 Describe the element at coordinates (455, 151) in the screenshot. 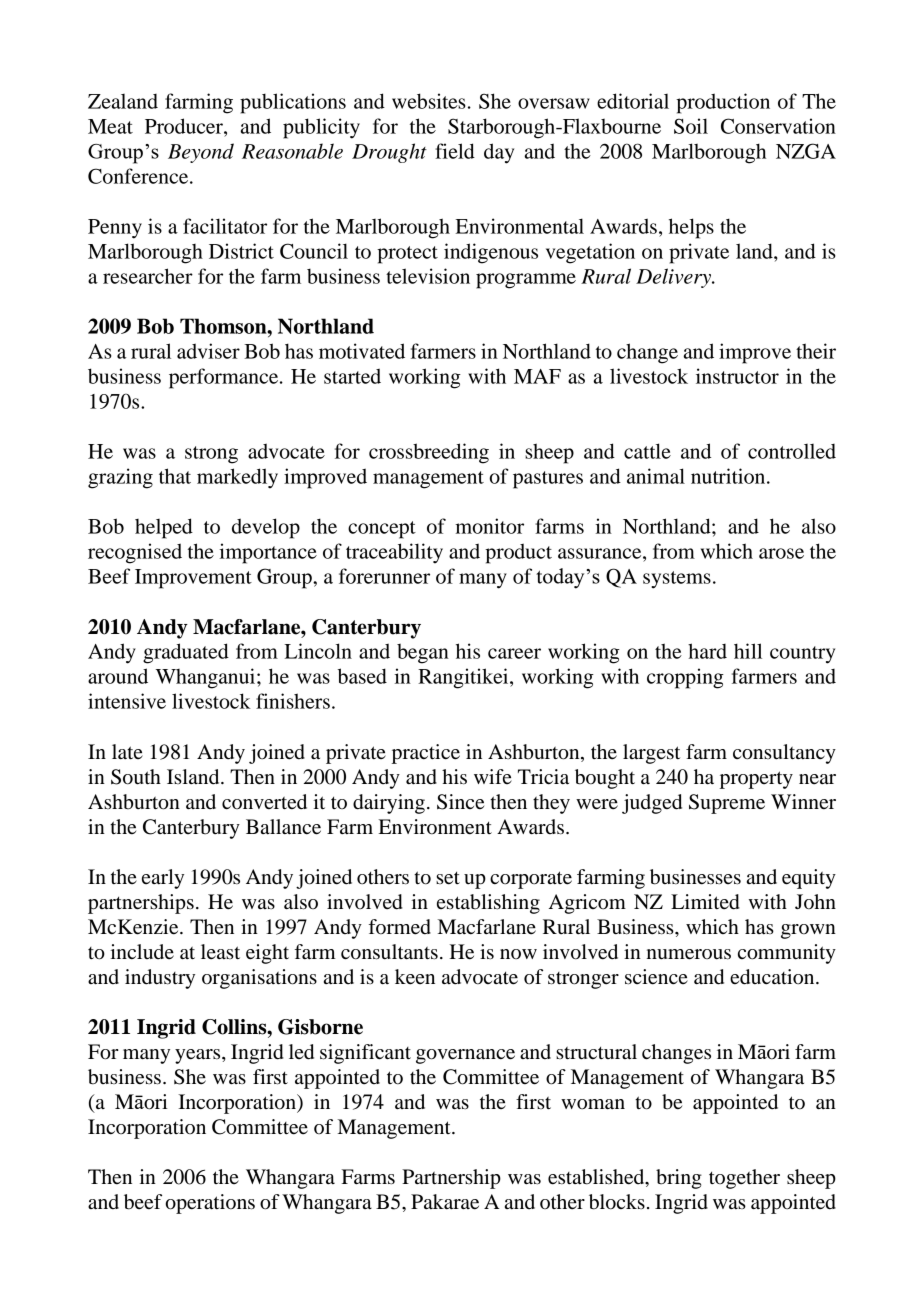

I see `field` at that location.
